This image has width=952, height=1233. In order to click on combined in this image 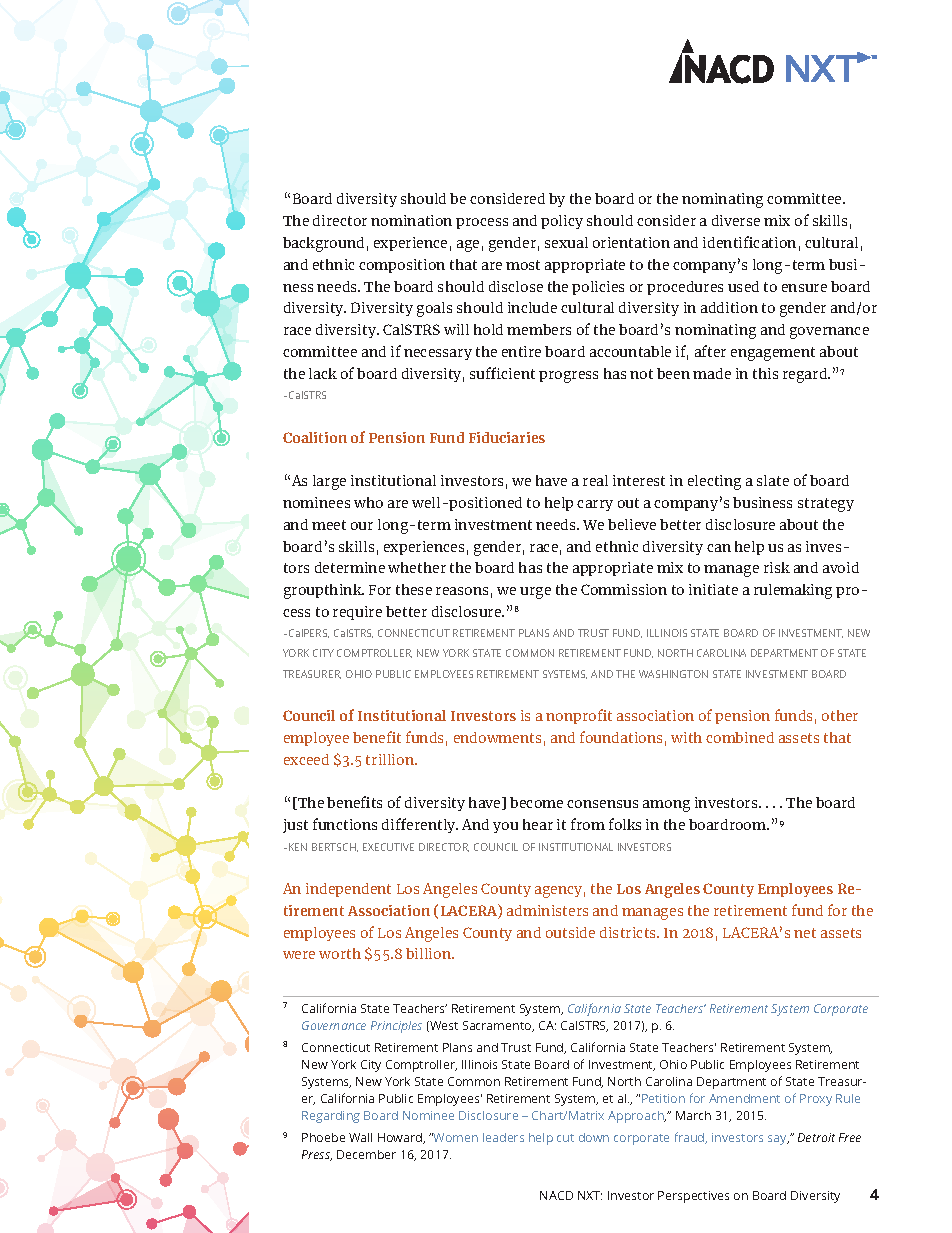, I will do `click(740, 737)`.
